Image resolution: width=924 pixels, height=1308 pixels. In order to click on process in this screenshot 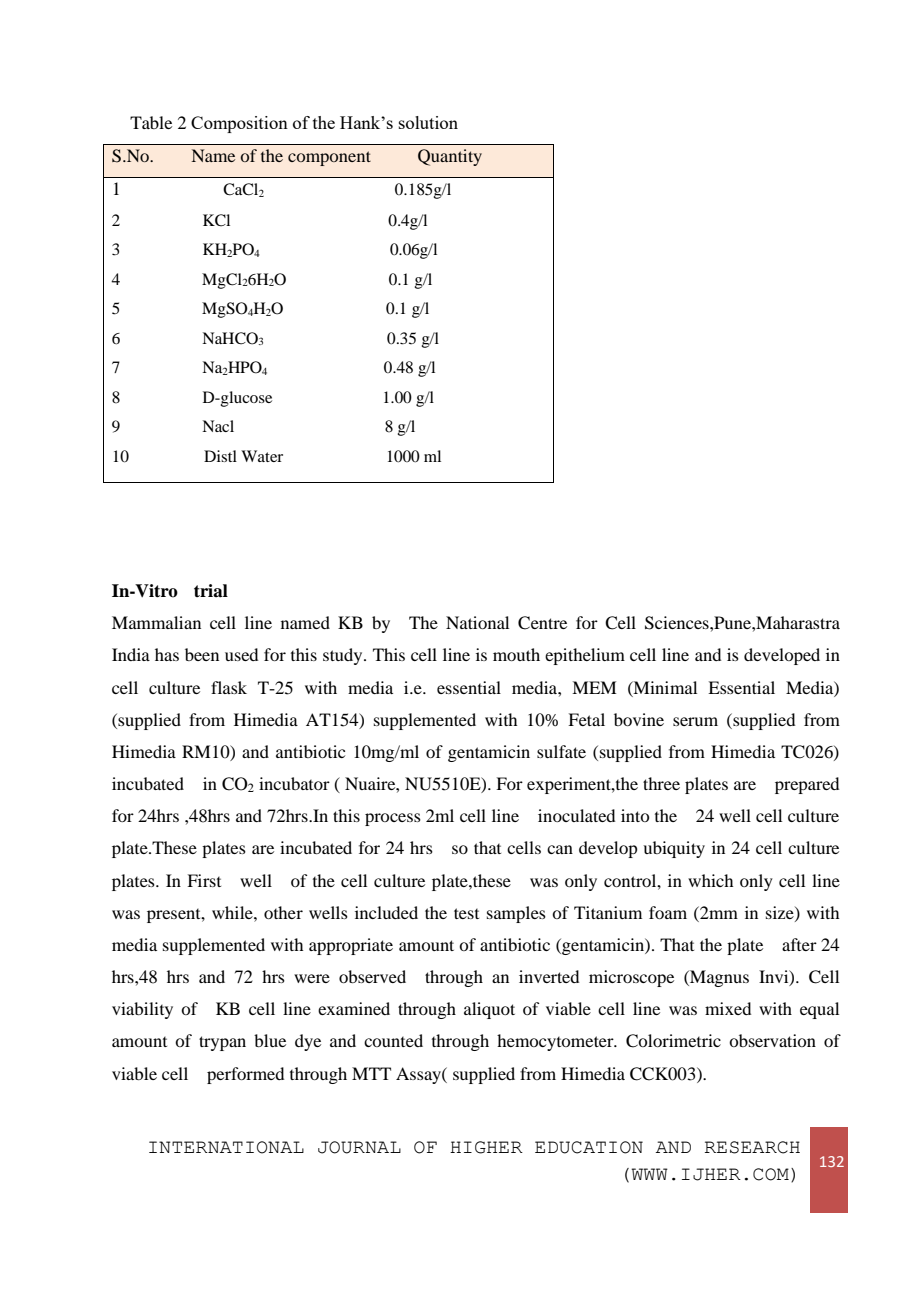, I will do `click(393, 819)`.
